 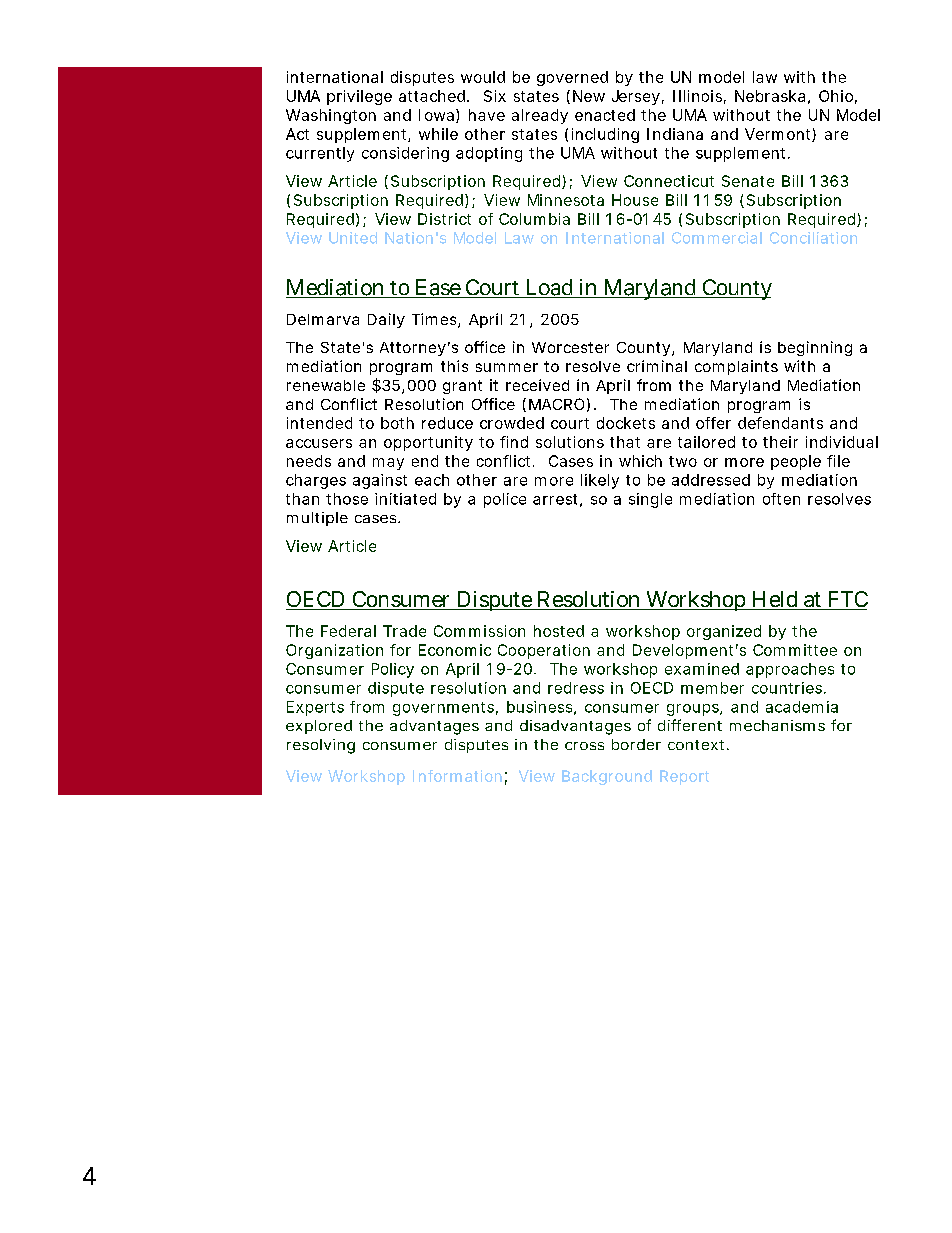 I want to click on privilege, so click(x=359, y=97).
